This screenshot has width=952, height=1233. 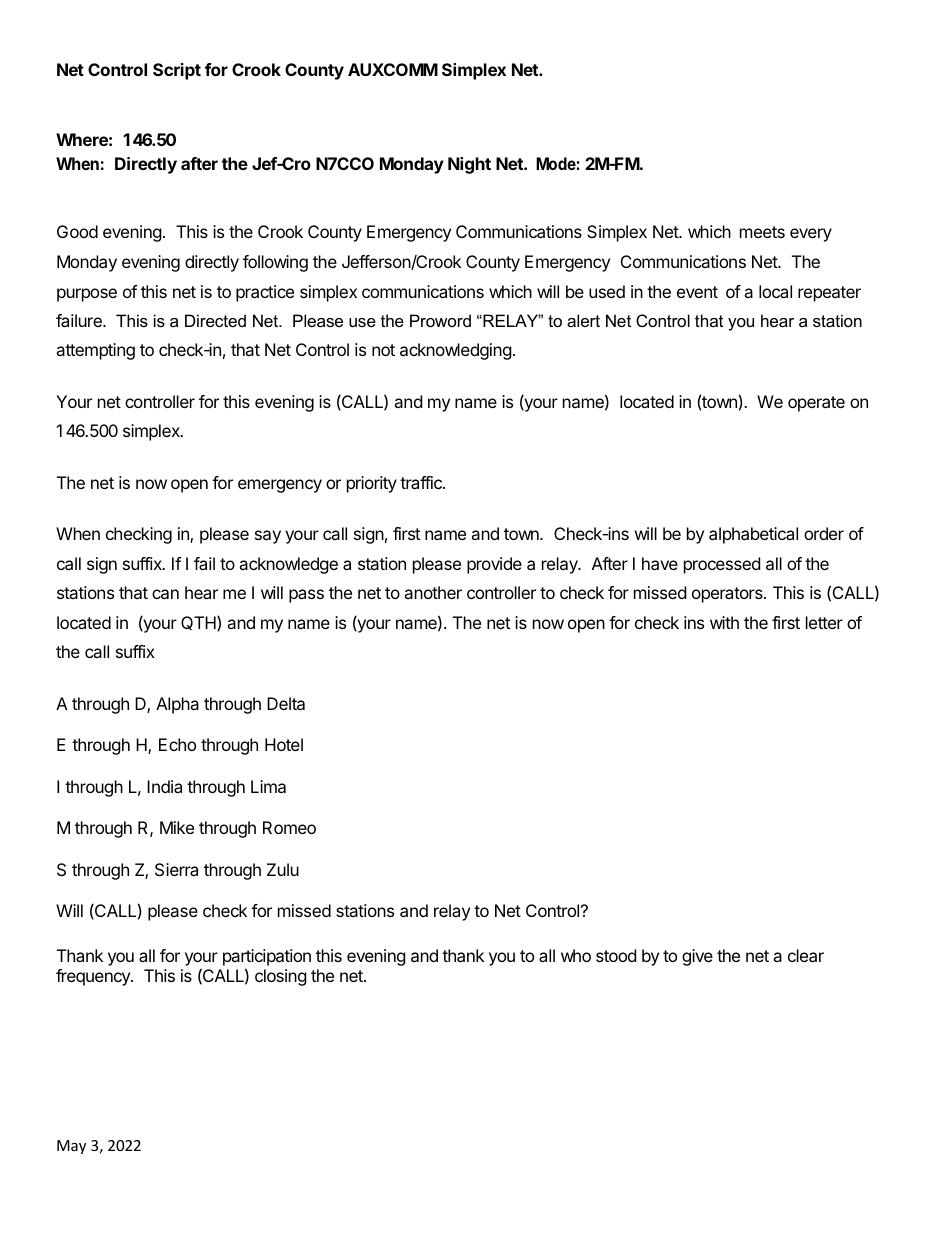 What do you see at coordinates (724, 622) in the screenshot?
I see `with` at bounding box center [724, 622].
